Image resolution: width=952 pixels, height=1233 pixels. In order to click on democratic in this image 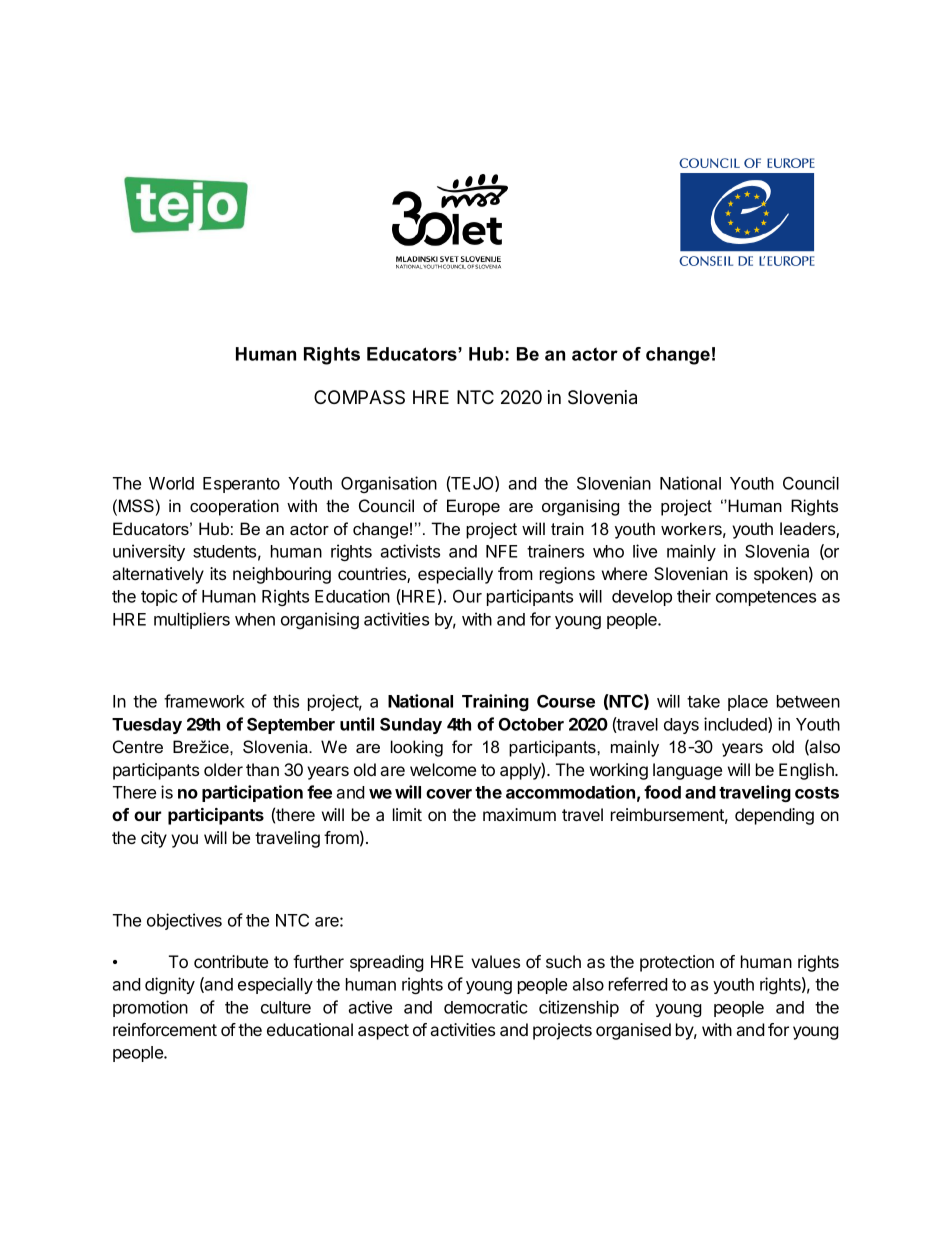, I will do `click(486, 1007)`.
